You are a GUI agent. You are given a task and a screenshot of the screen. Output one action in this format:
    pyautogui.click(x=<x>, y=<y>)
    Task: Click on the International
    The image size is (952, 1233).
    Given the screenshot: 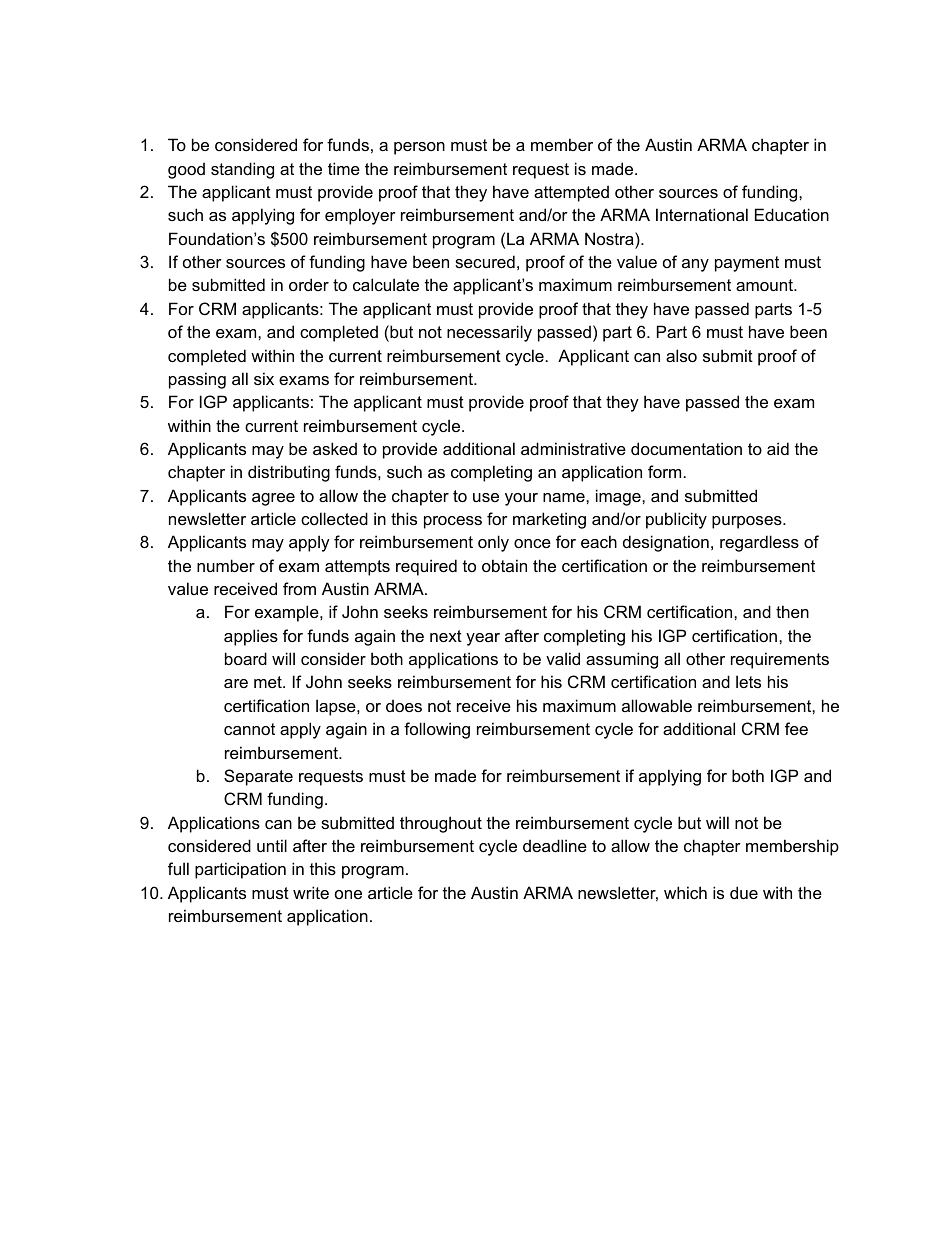 What is the action you would take?
    pyautogui.click(x=702, y=214)
